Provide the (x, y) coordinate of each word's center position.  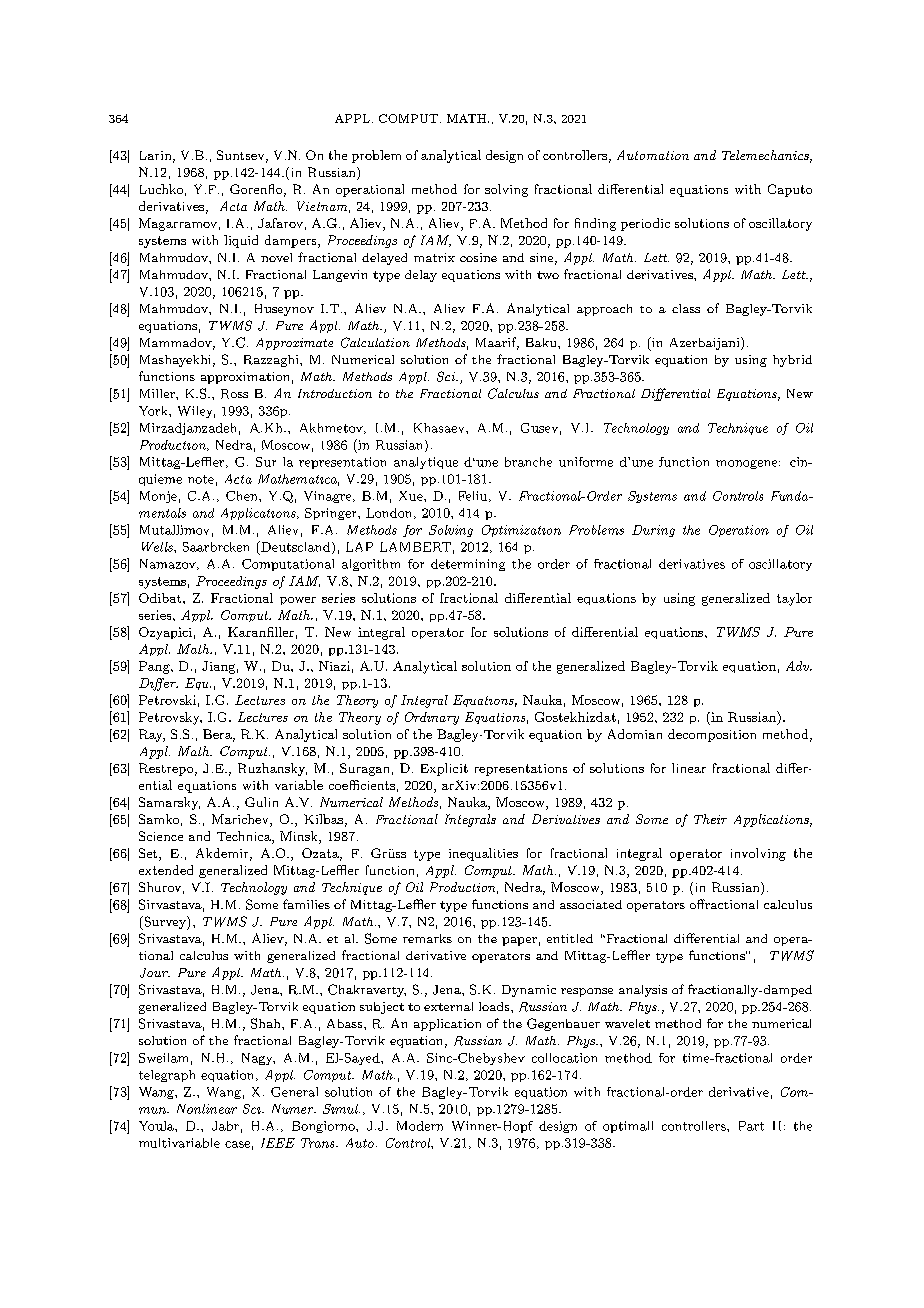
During (653, 531)
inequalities (483, 854)
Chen (243, 496)
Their (710, 819)
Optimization (521, 531)
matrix (434, 257)
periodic (645, 224)
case (237, 1144)
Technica (245, 837)
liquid (241, 241)
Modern (420, 1126)
